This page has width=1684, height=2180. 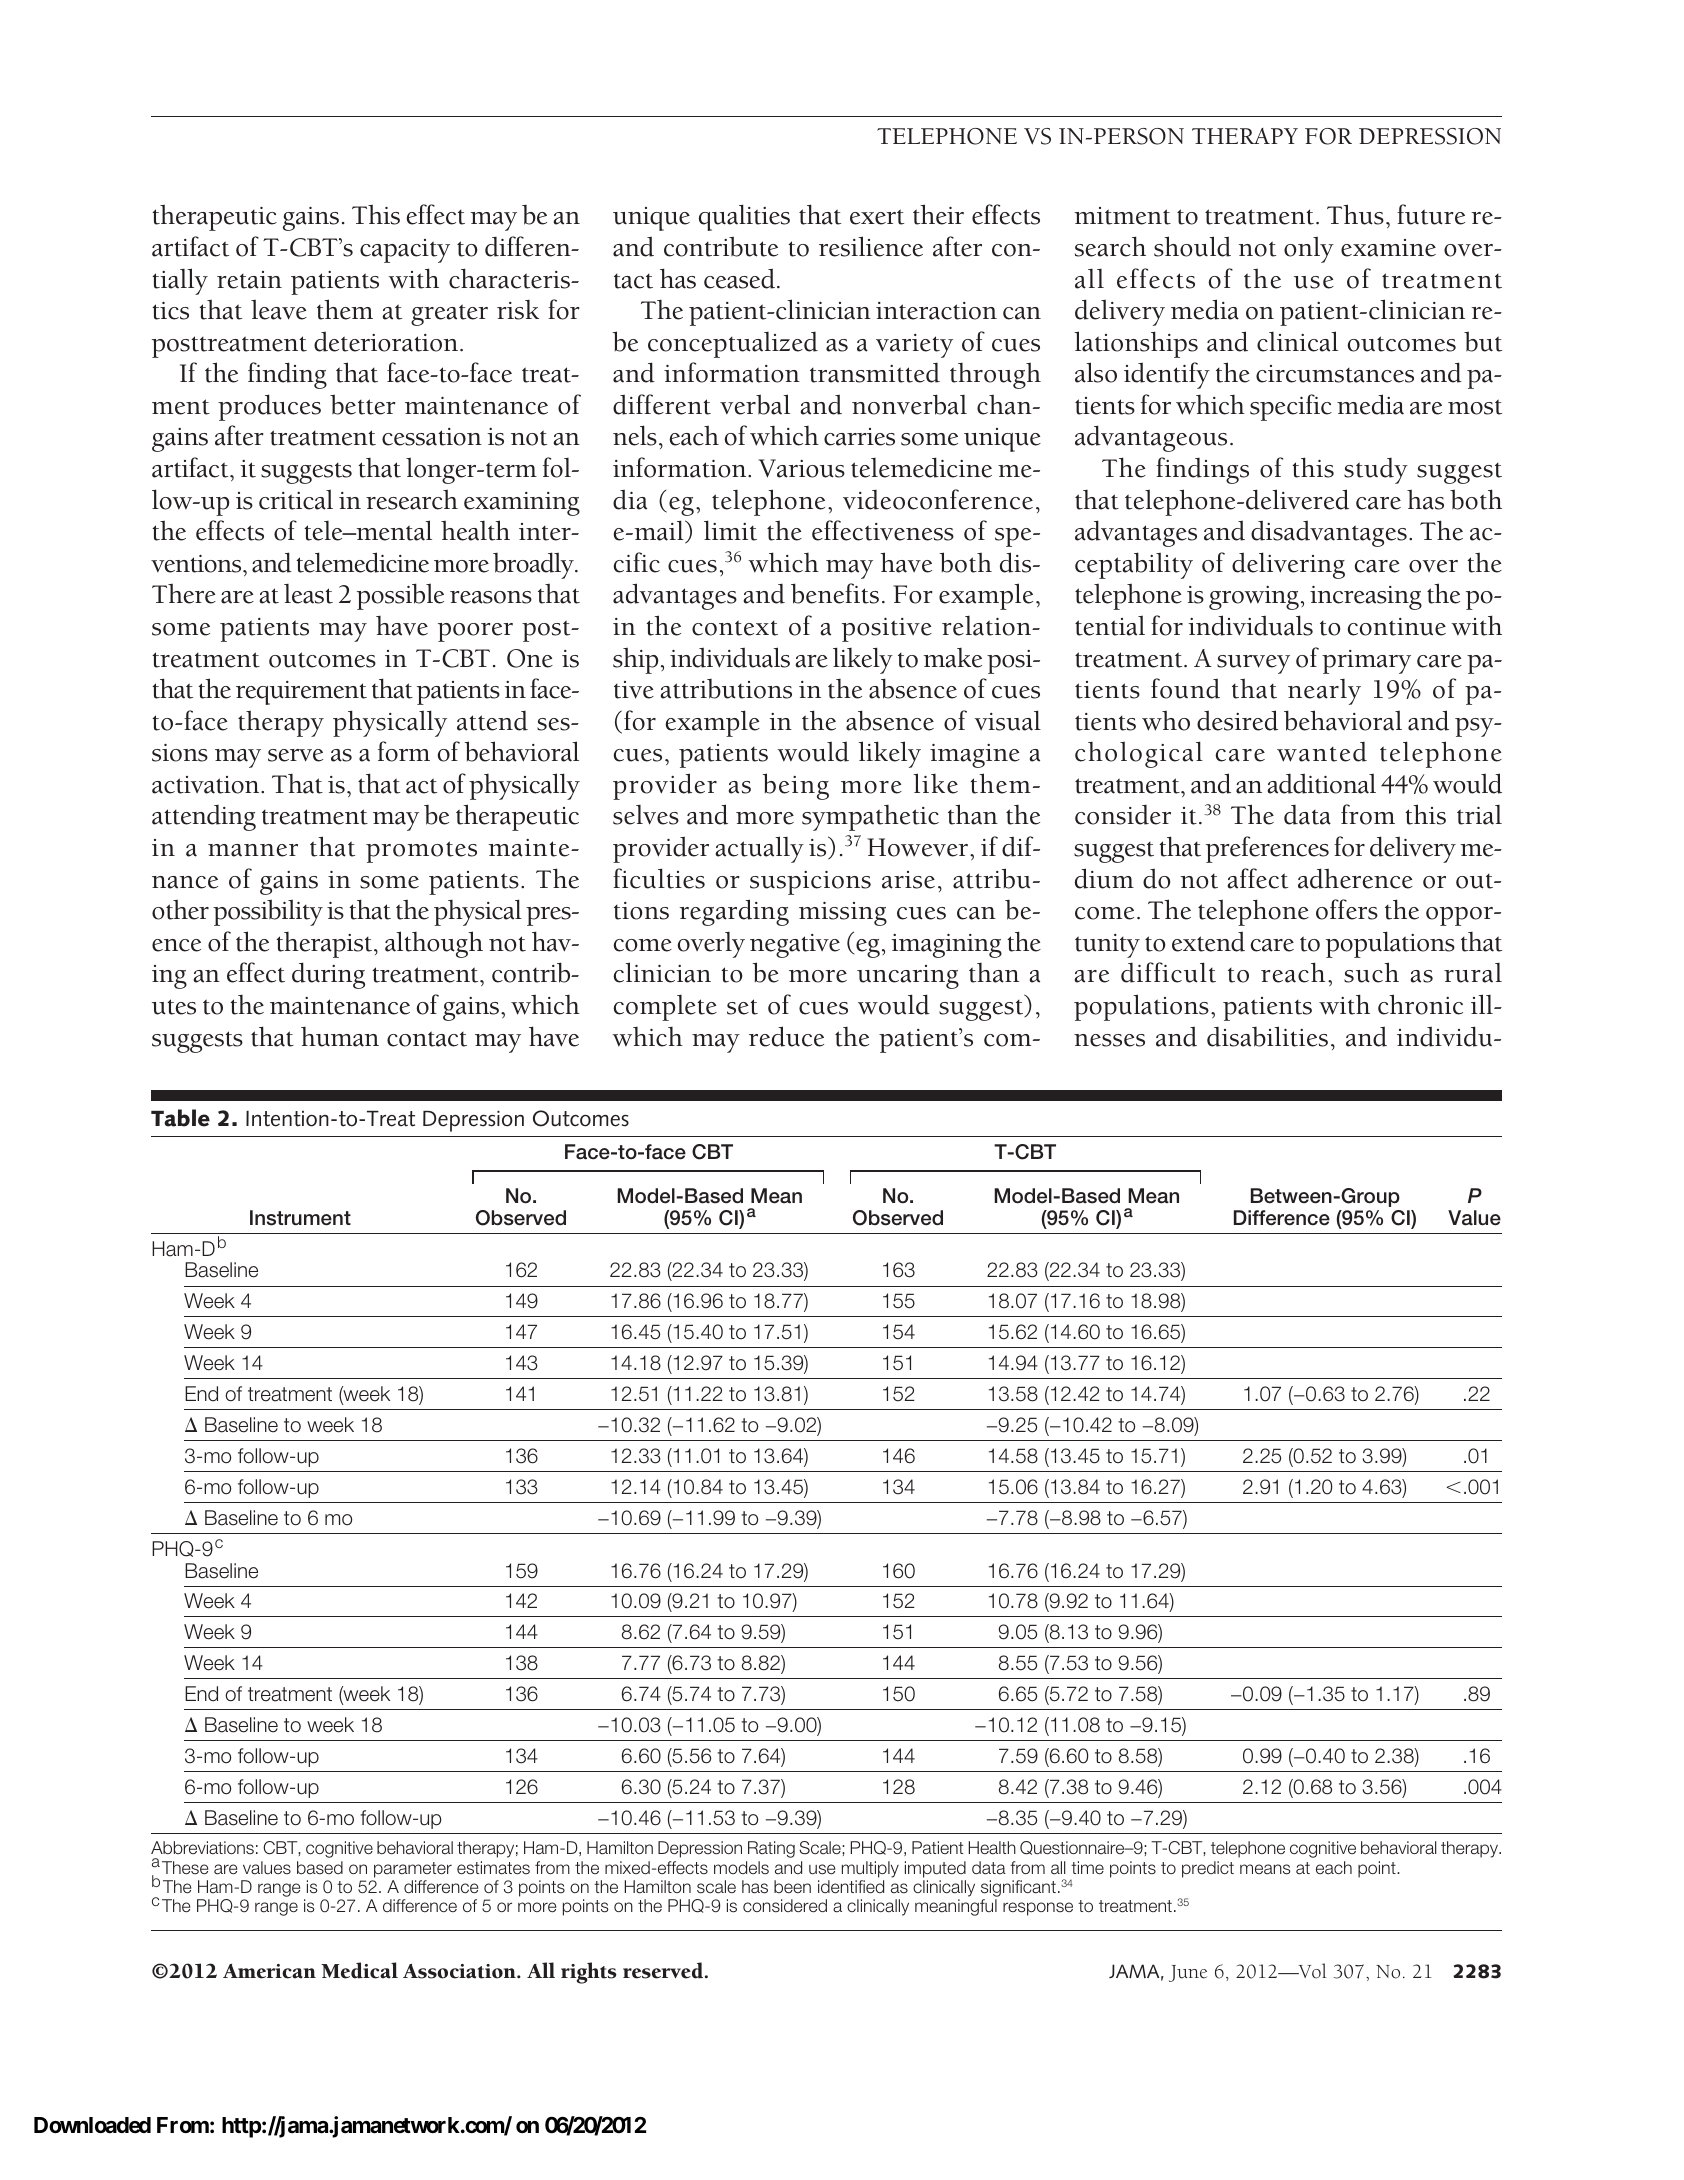 What do you see at coordinates (739, 278) in the page?
I see `ceased` at bounding box center [739, 278].
